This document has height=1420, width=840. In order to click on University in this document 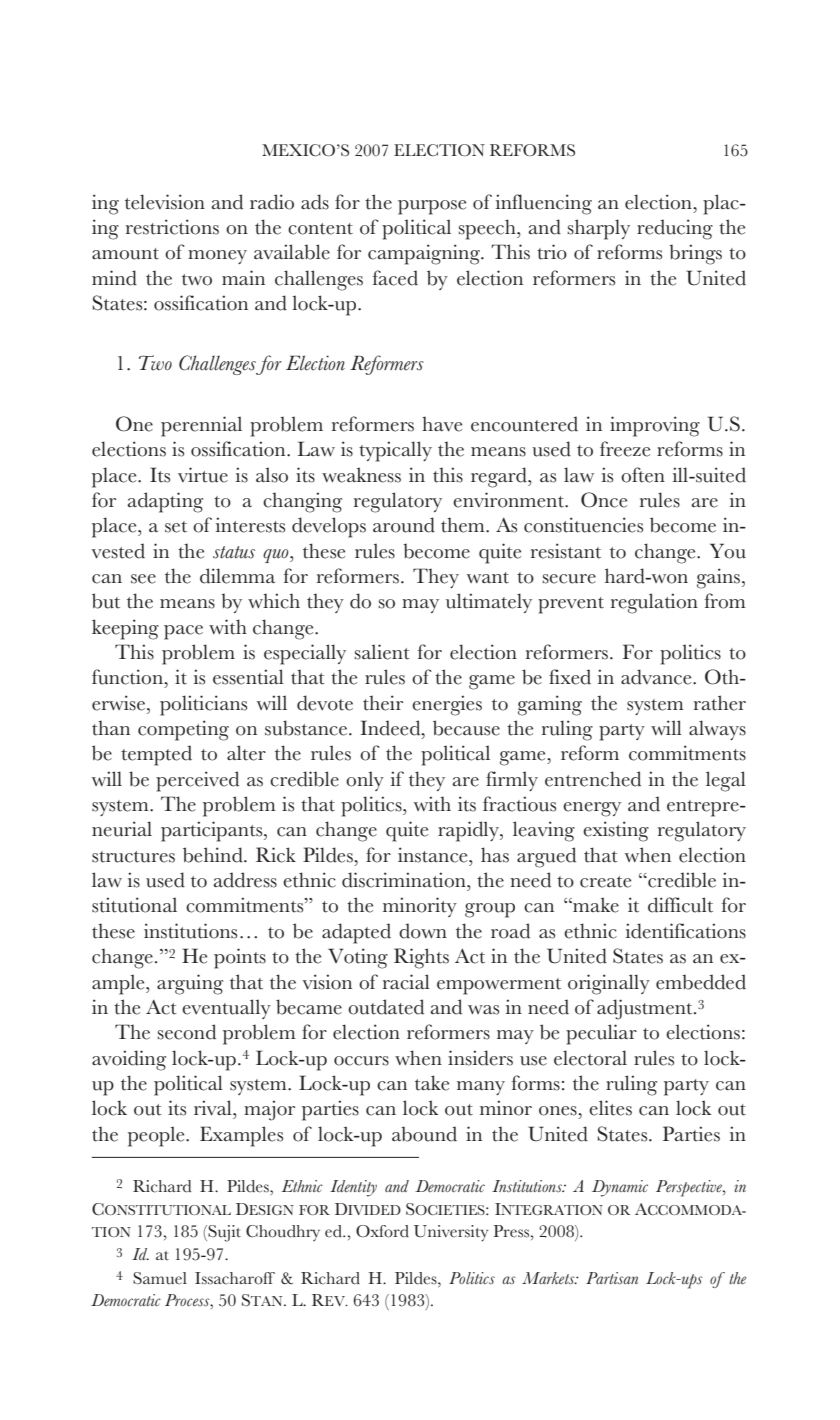, I will do `click(451, 1233)`.
